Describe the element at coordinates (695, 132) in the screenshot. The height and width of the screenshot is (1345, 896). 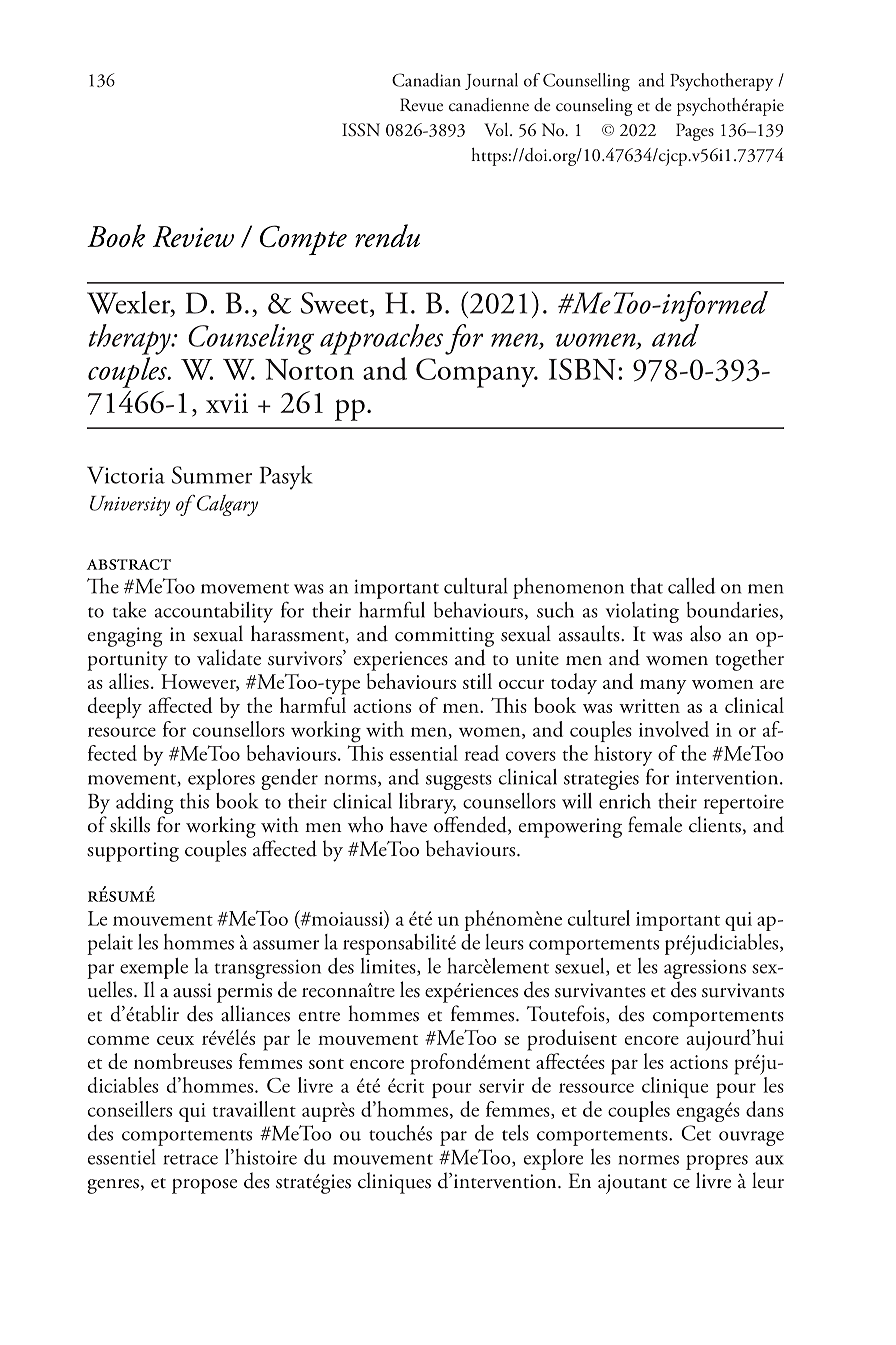
I see `Pages` at that location.
